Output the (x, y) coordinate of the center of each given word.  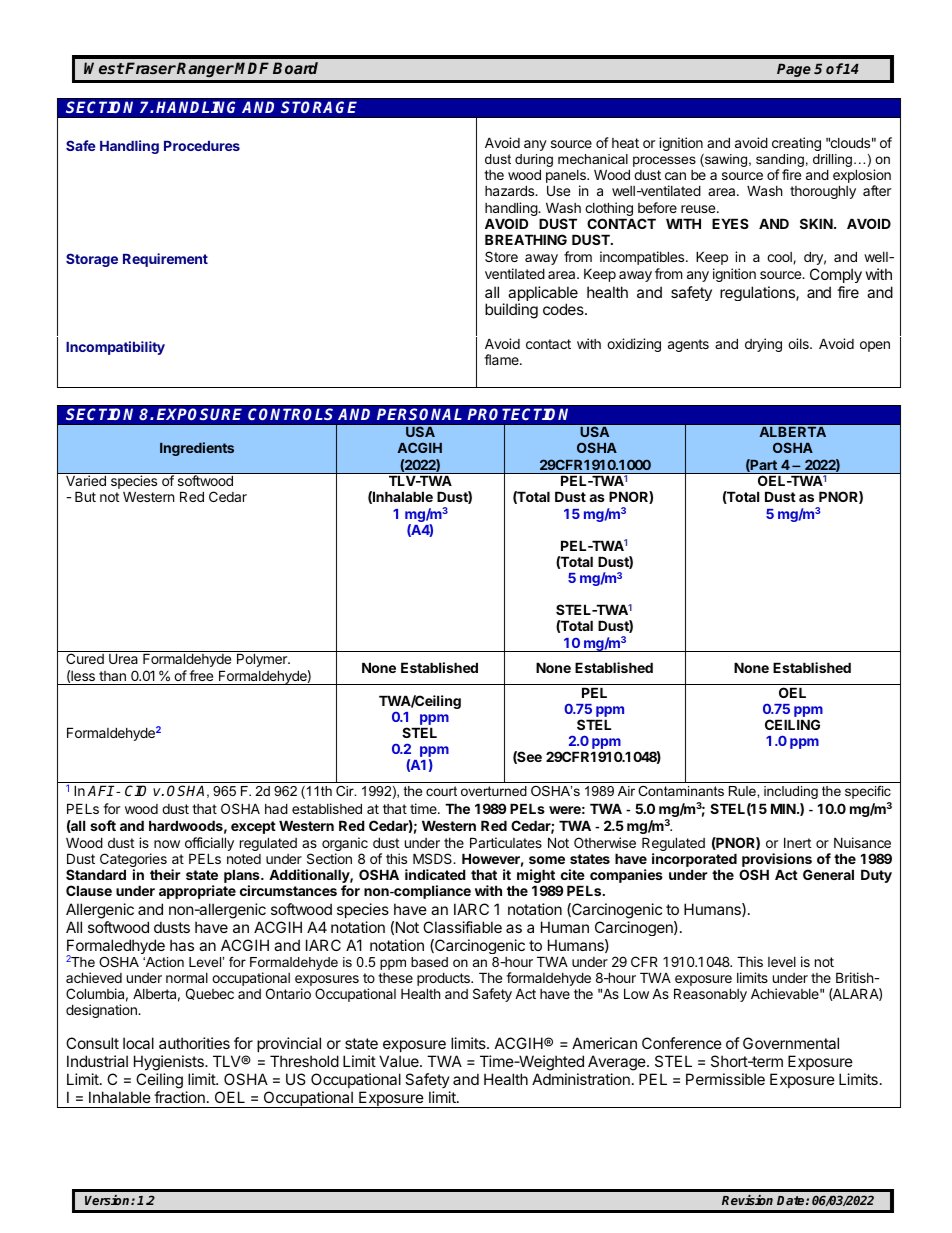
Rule (743, 791)
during (534, 162)
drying (763, 345)
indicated (435, 874)
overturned (494, 791)
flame (502, 359)
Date (792, 1200)
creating (796, 144)
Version (108, 1200)
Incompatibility (115, 348)
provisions (777, 861)
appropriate (197, 892)
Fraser (150, 68)
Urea (123, 658)
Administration (581, 1079)
